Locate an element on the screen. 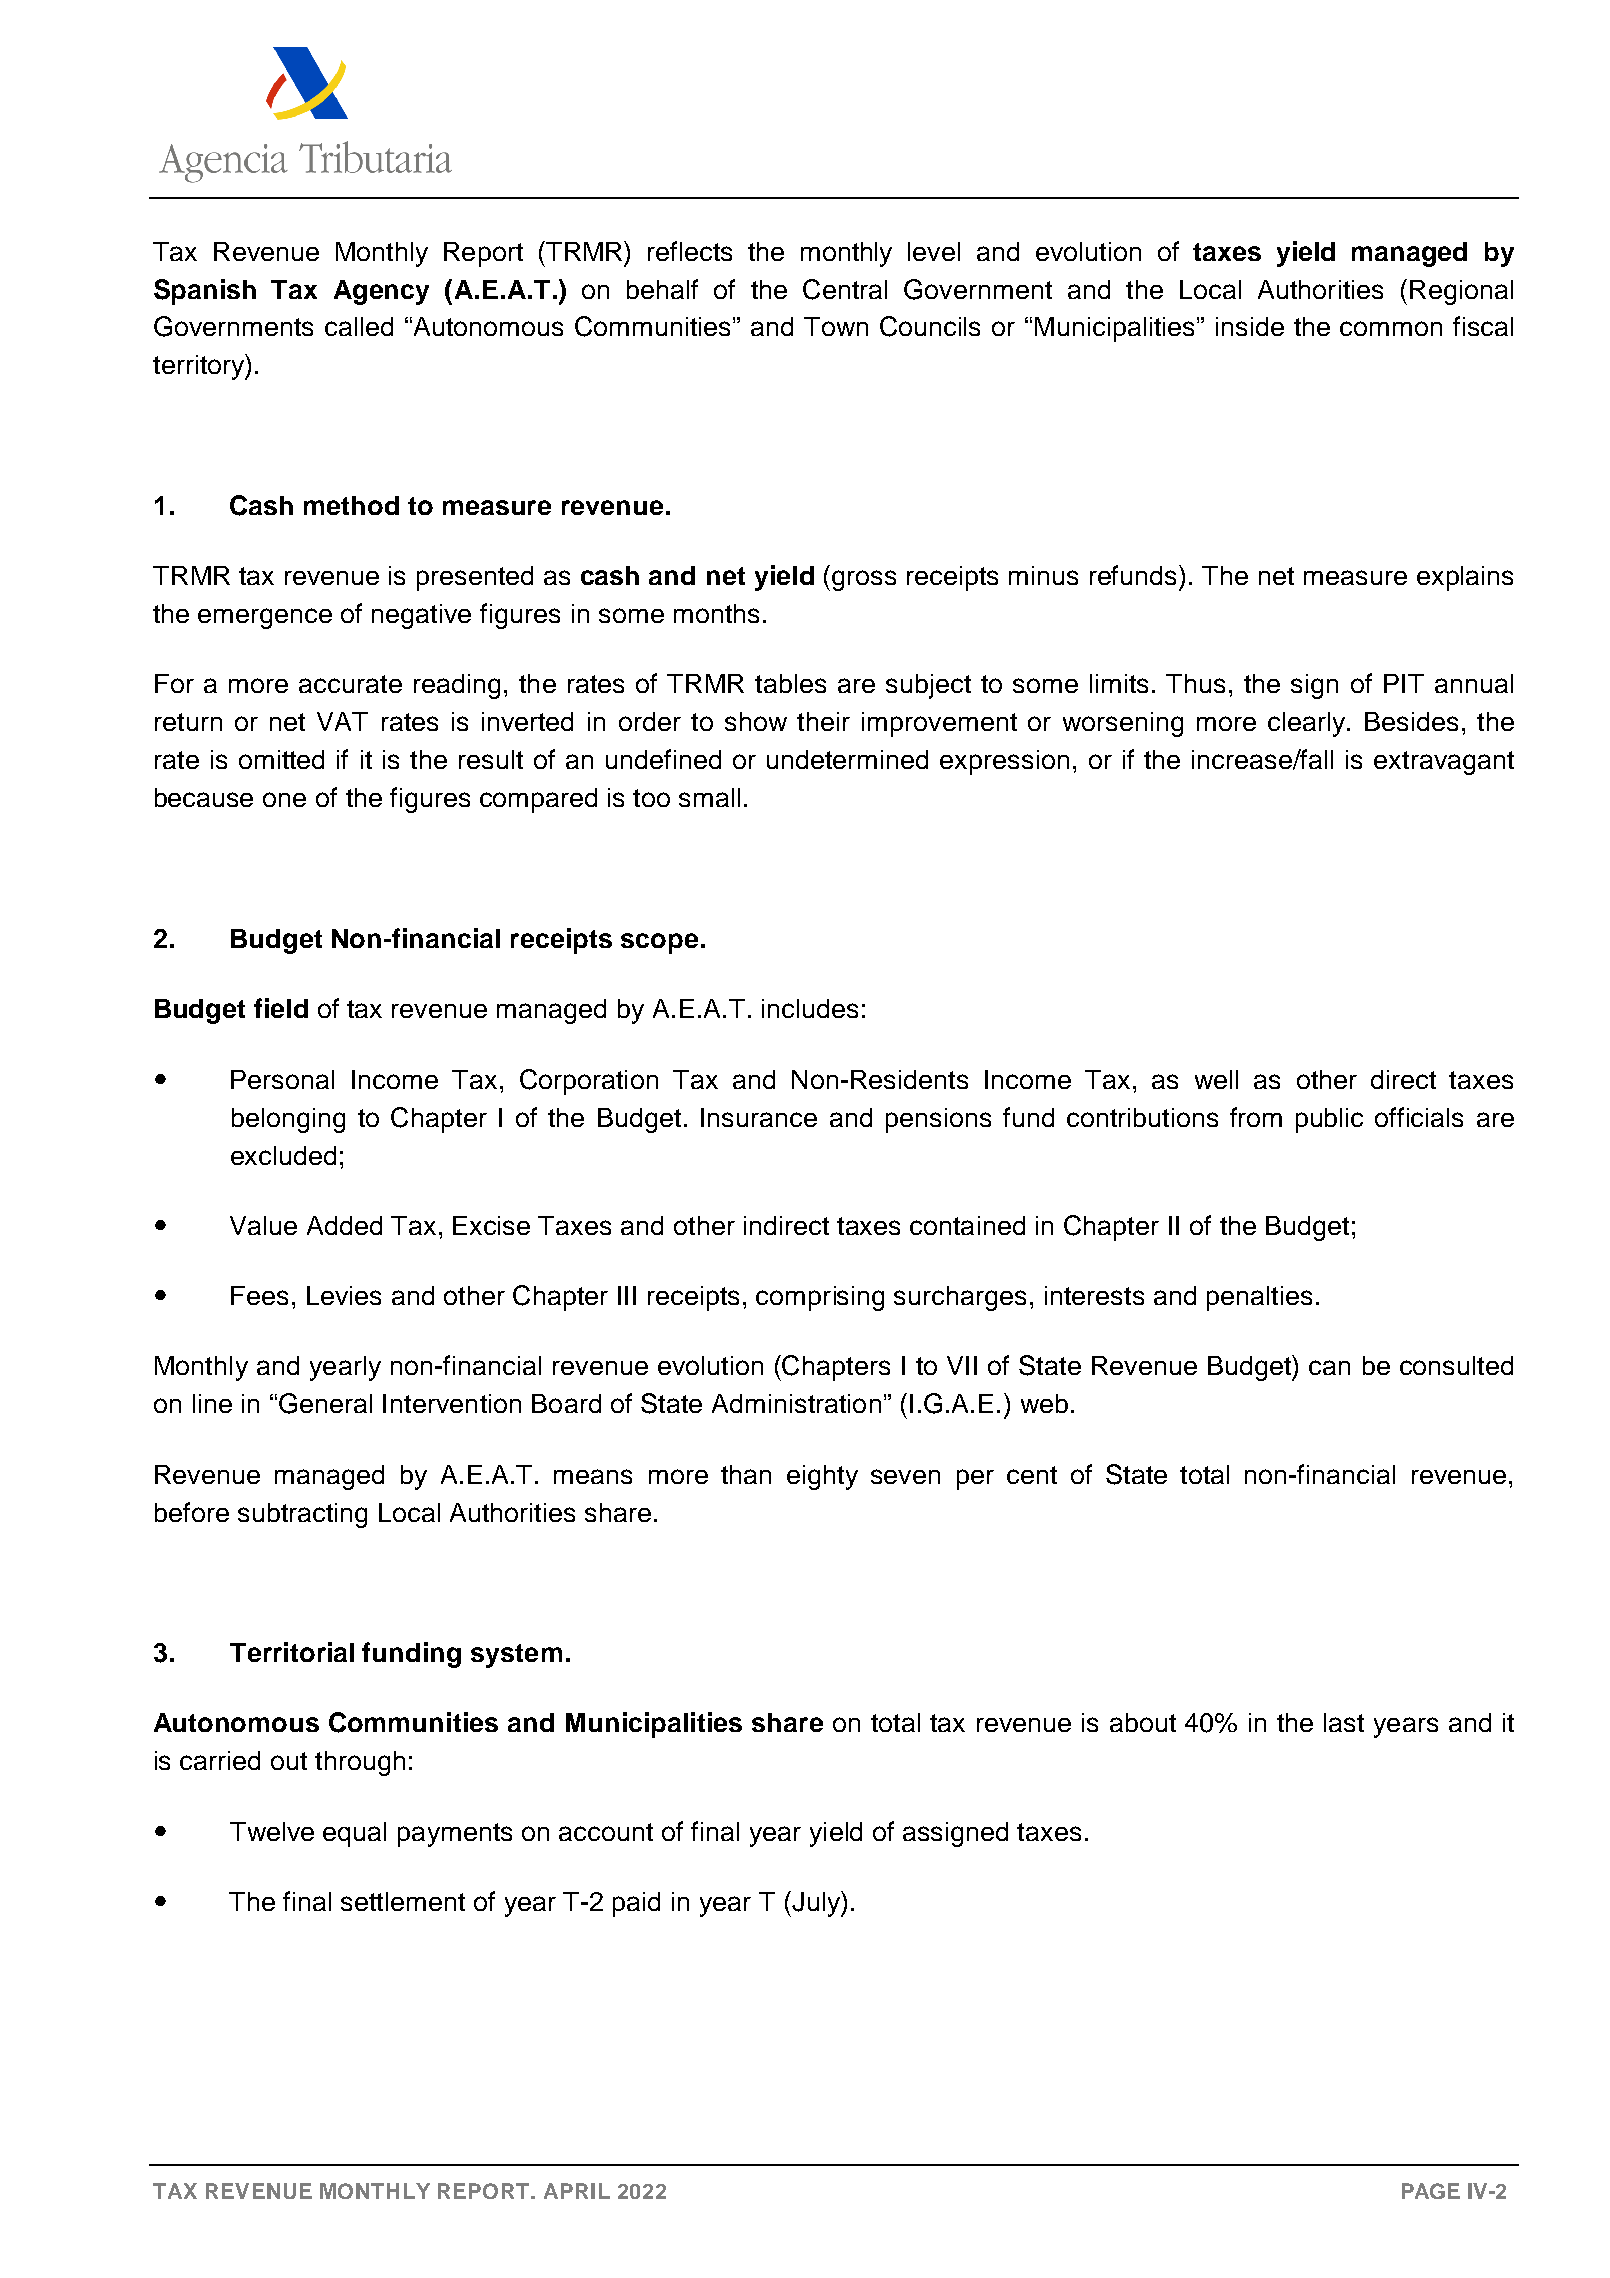 Image resolution: width=1610 pixels, height=2278 pixels. field is located at coordinates (281, 1008).
